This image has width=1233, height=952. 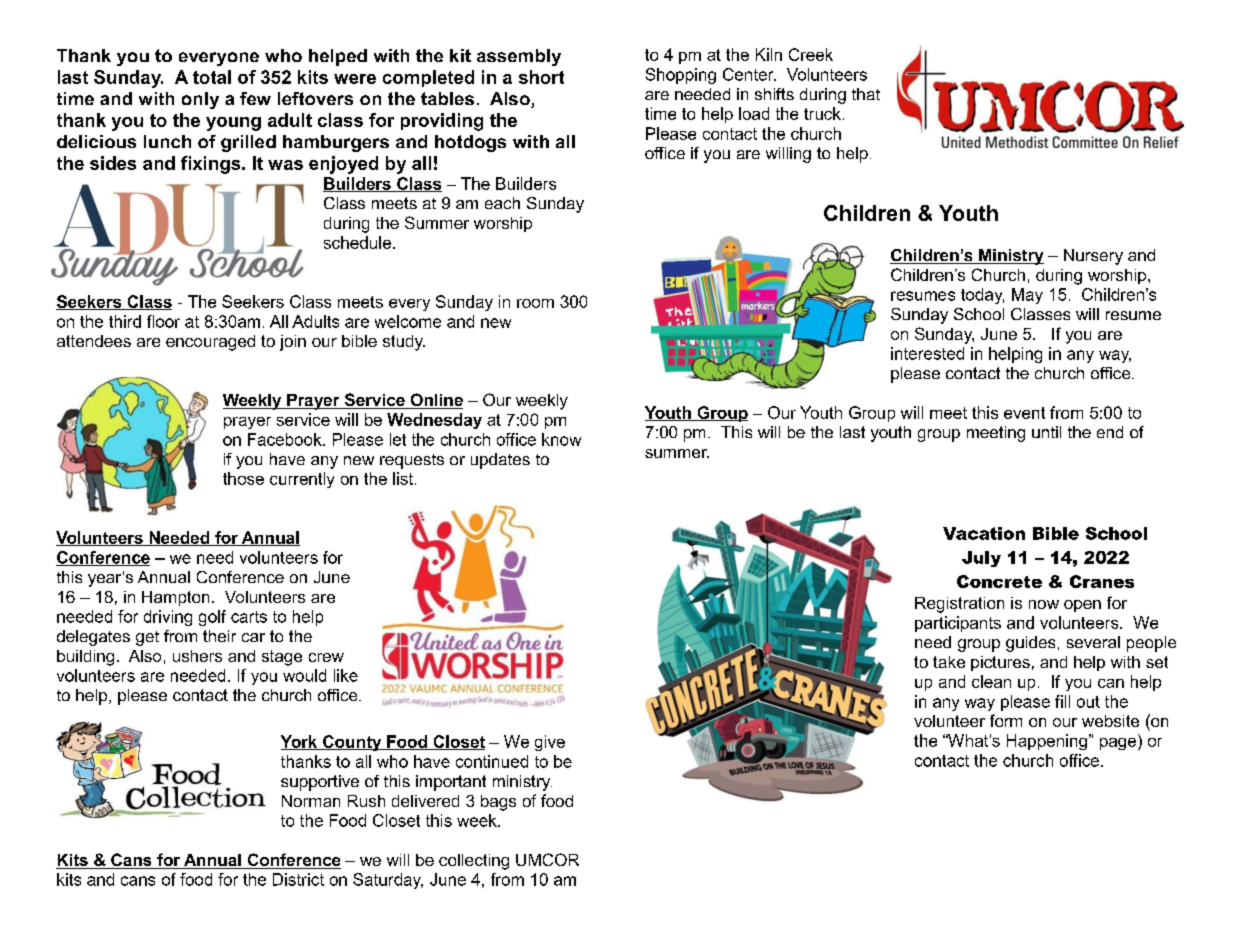 What do you see at coordinates (212, 77) in the image?
I see `total` at bounding box center [212, 77].
